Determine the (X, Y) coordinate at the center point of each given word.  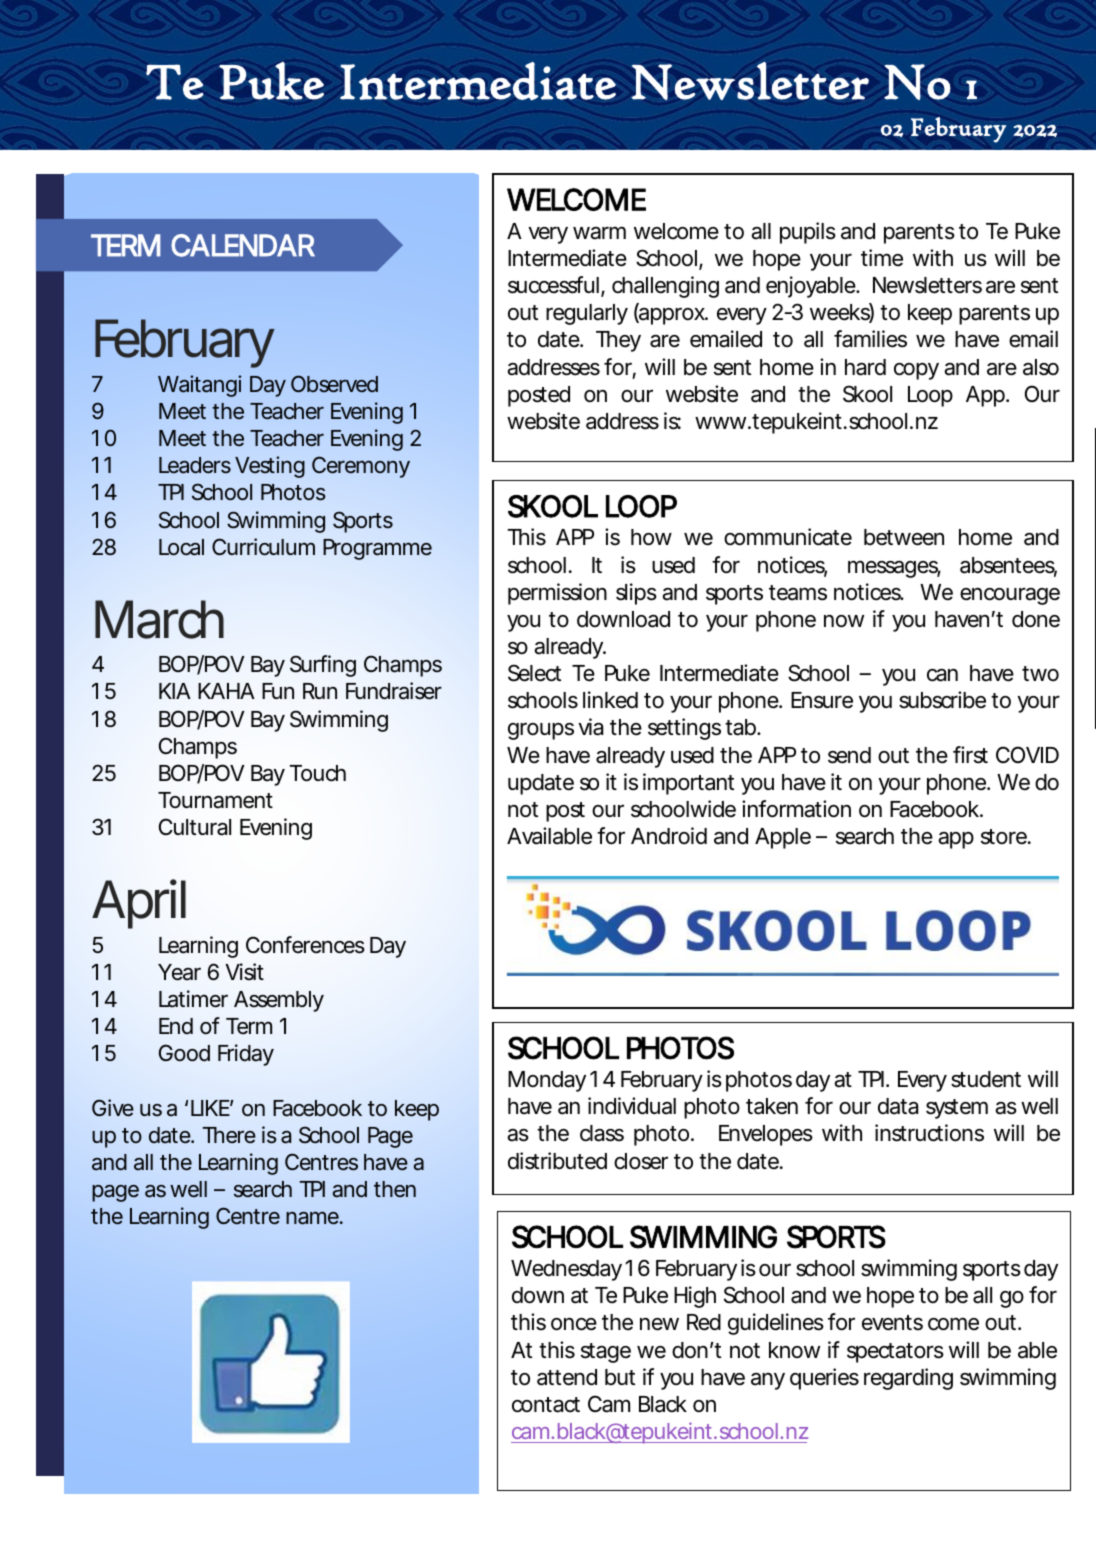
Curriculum (263, 547)
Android (669, 835)
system (957, 1109)
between (904, 537)
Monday (547, 1081)
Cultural (195, 827)
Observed (334, 383)
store (1005, 837)
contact (546, 1405)
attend (567, 1377)
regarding (908, 1379)
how (651, 537)
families (870, 339)
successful (553, 285)
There (229, 1135)
